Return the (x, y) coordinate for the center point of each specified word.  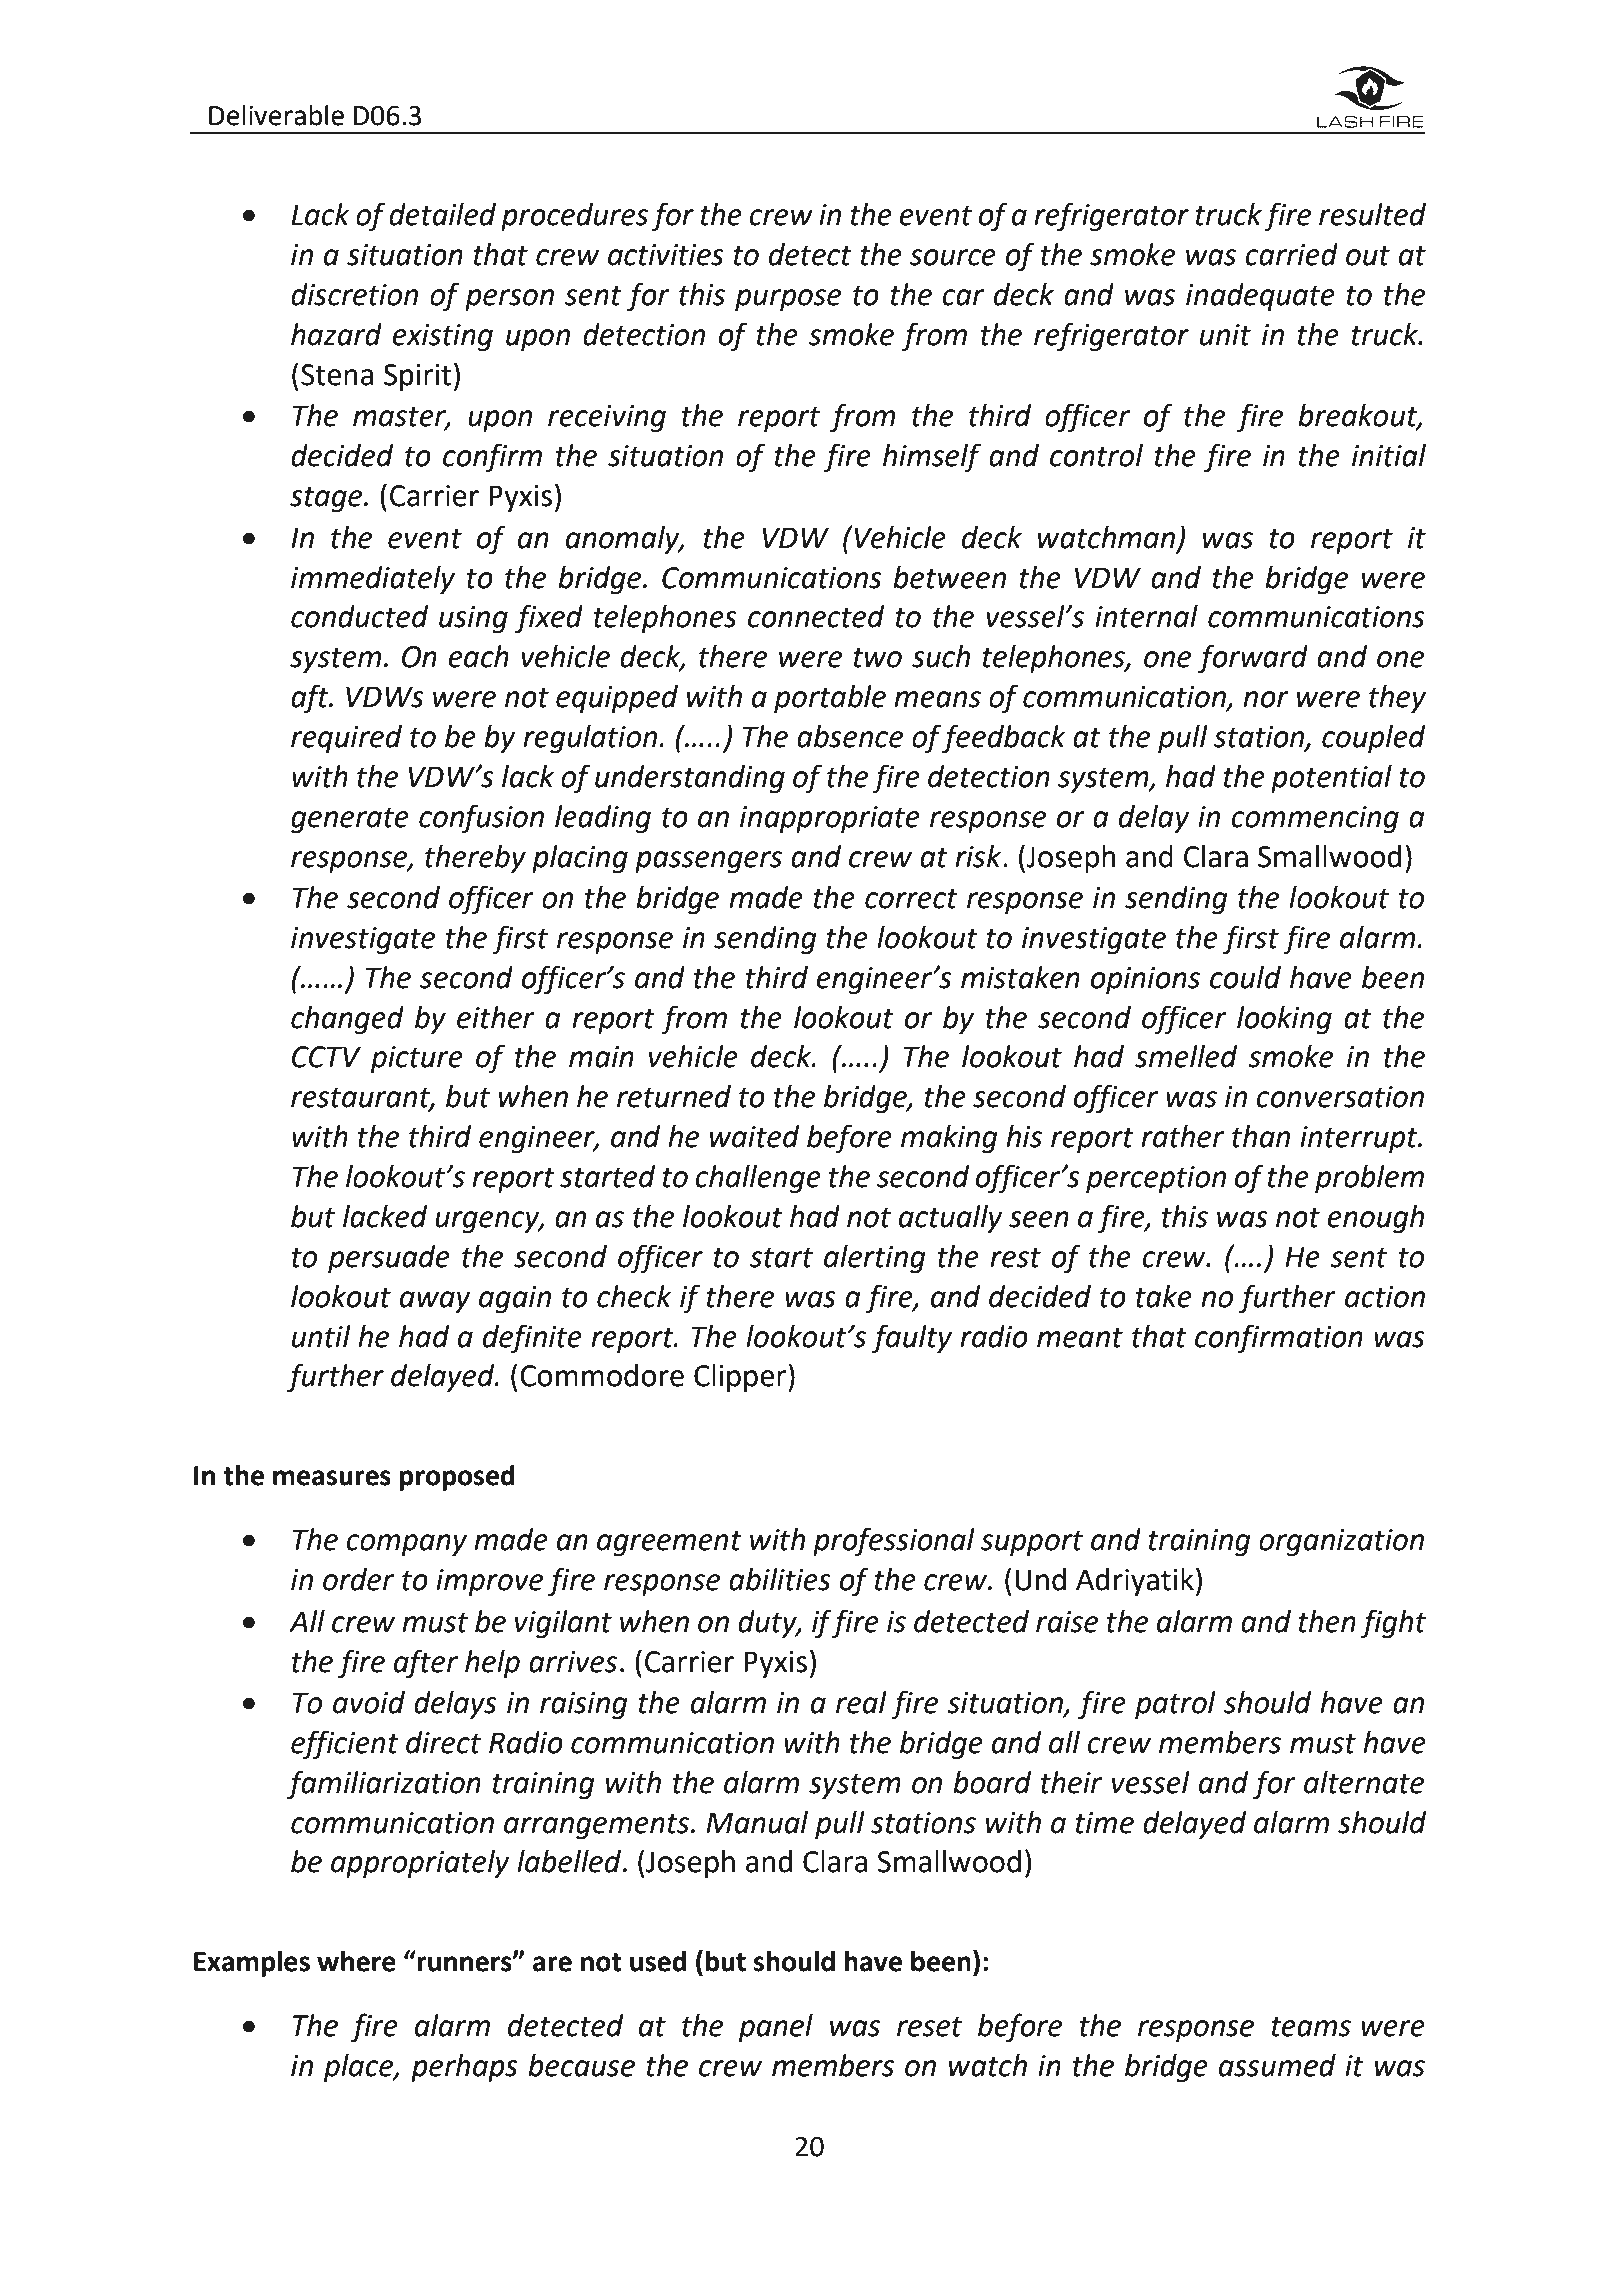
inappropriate (830, 819)
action (1385, 1297)
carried (1291, 254)
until (321, 1336)
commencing (1315, 819)
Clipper (741, 1378)
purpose (788, 300)
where (356, 1961)
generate (350, 820)
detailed (442, 214)
